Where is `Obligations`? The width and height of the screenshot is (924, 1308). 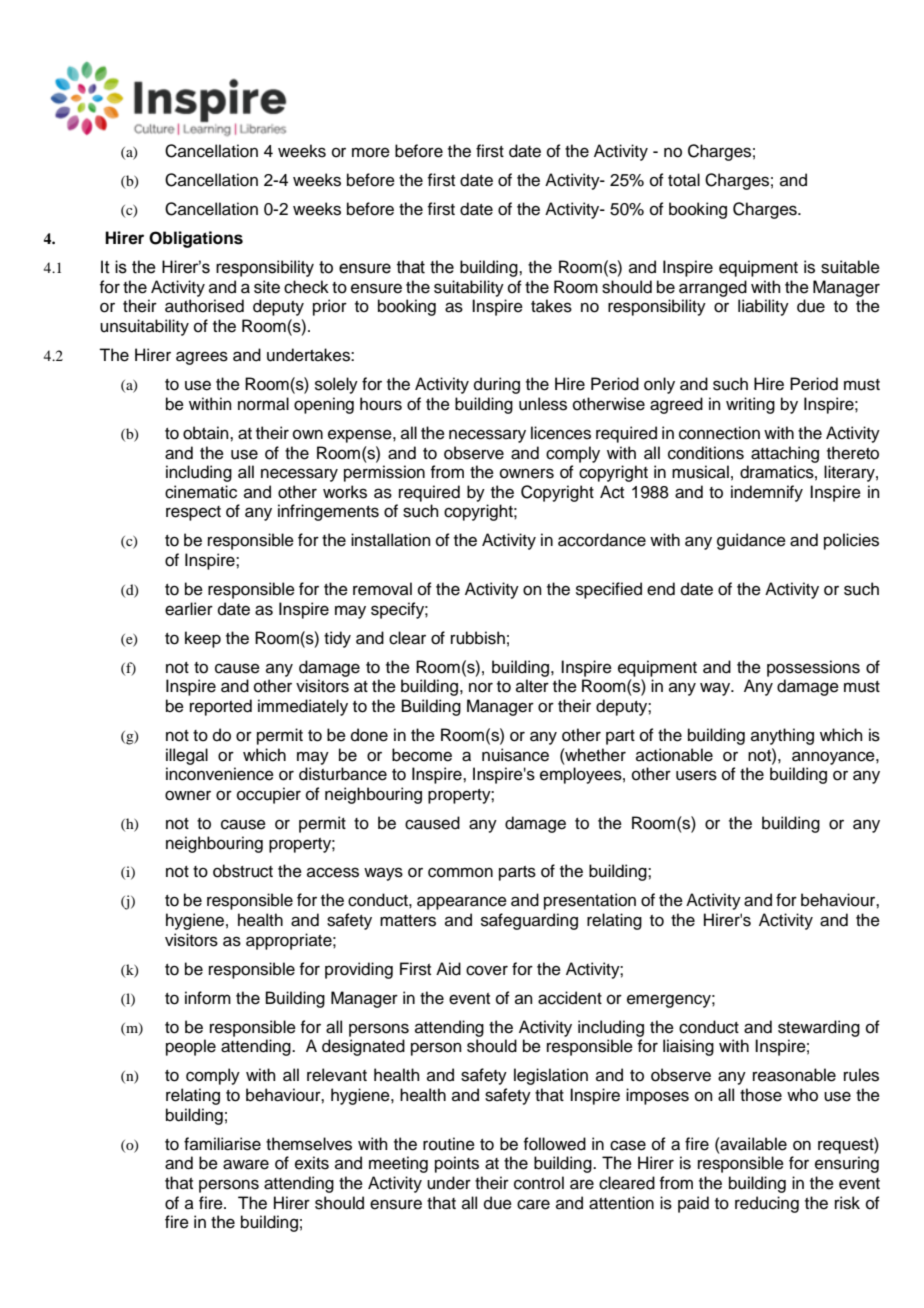 Obligations is located at coordinates (196, 239).
